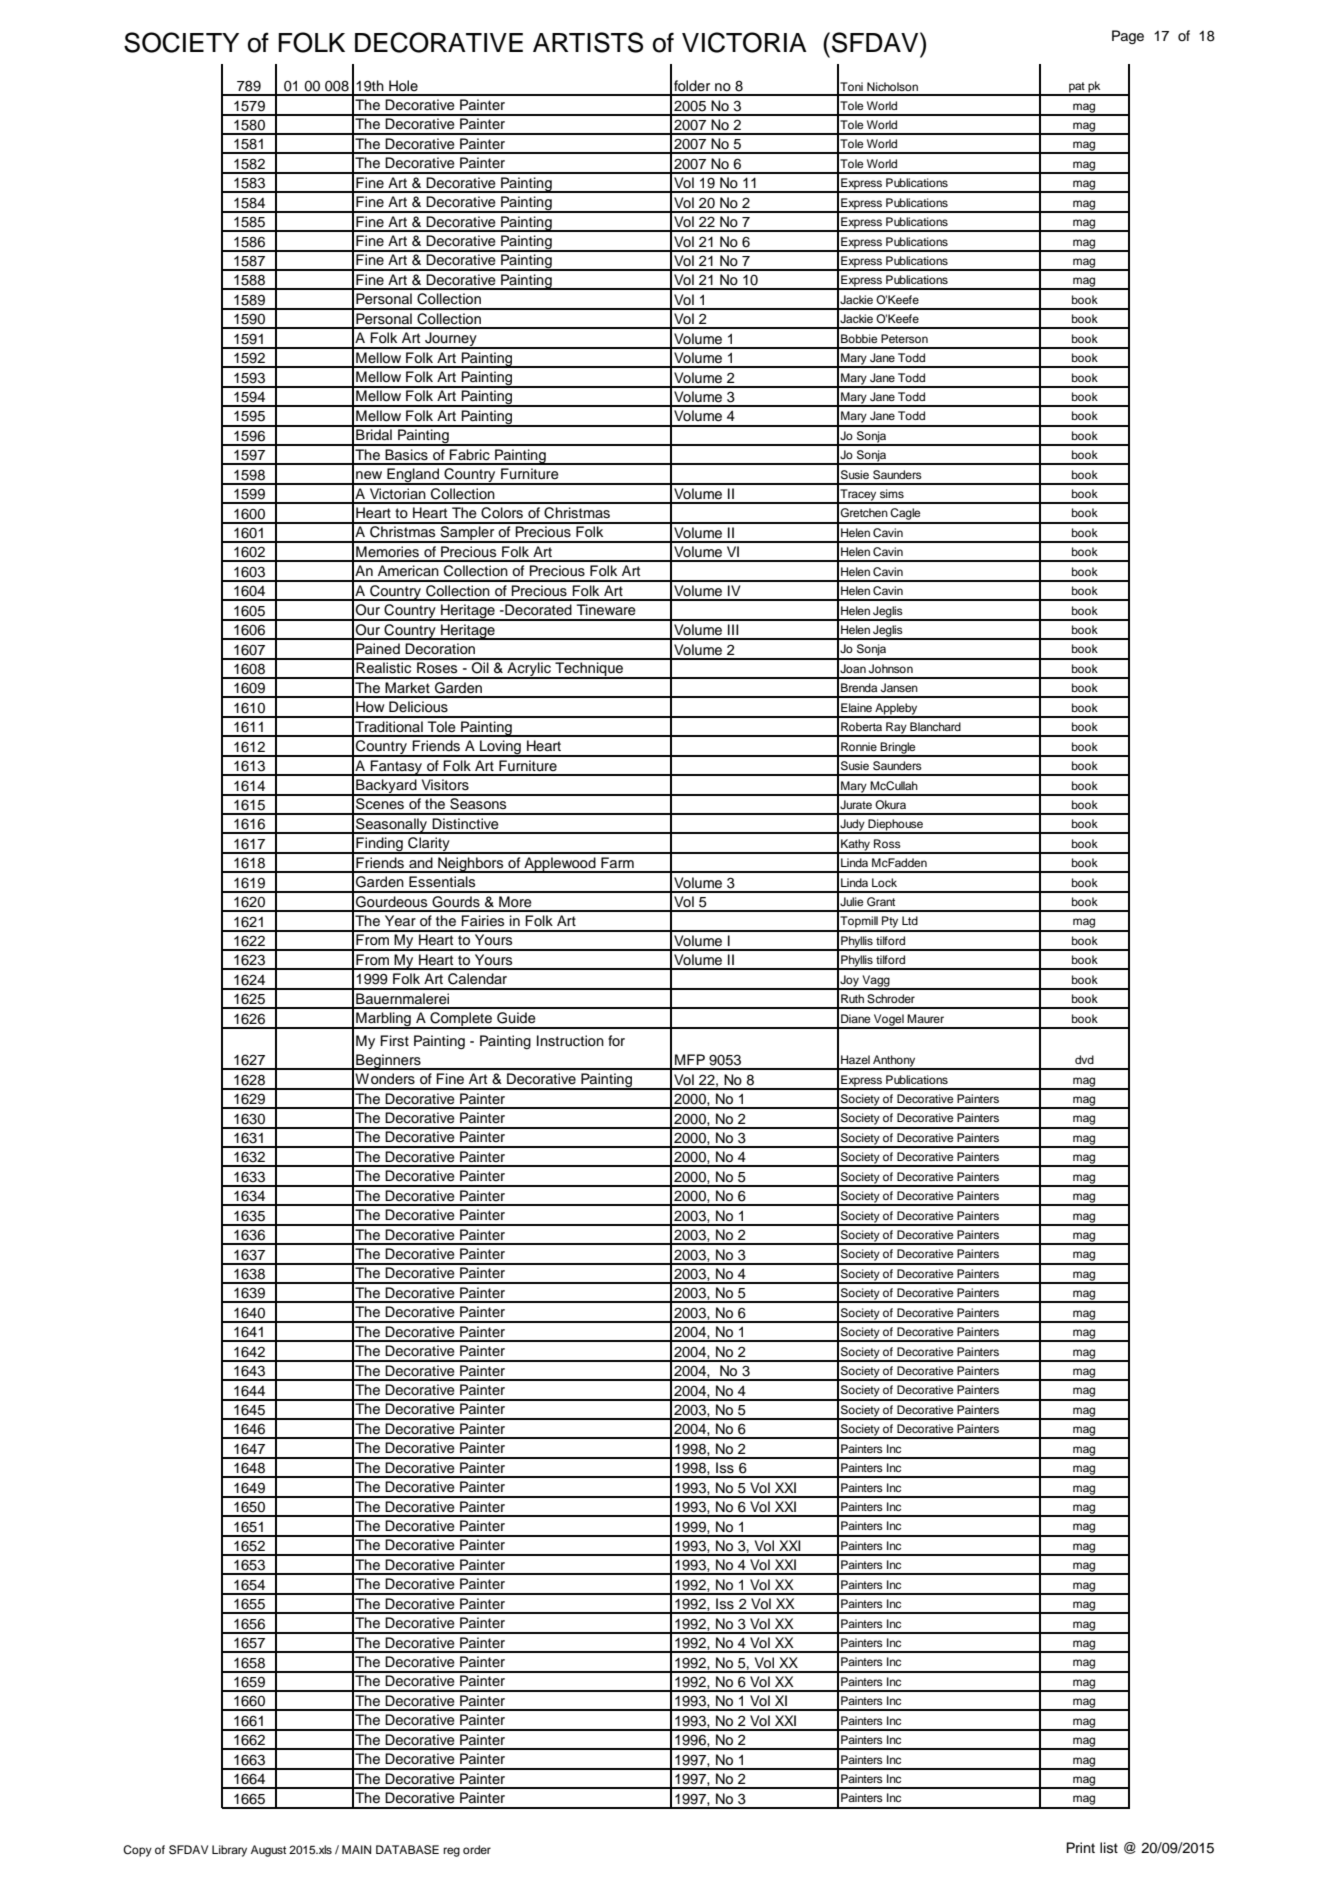  I want to click on dvd, so click(1084, 1059).
